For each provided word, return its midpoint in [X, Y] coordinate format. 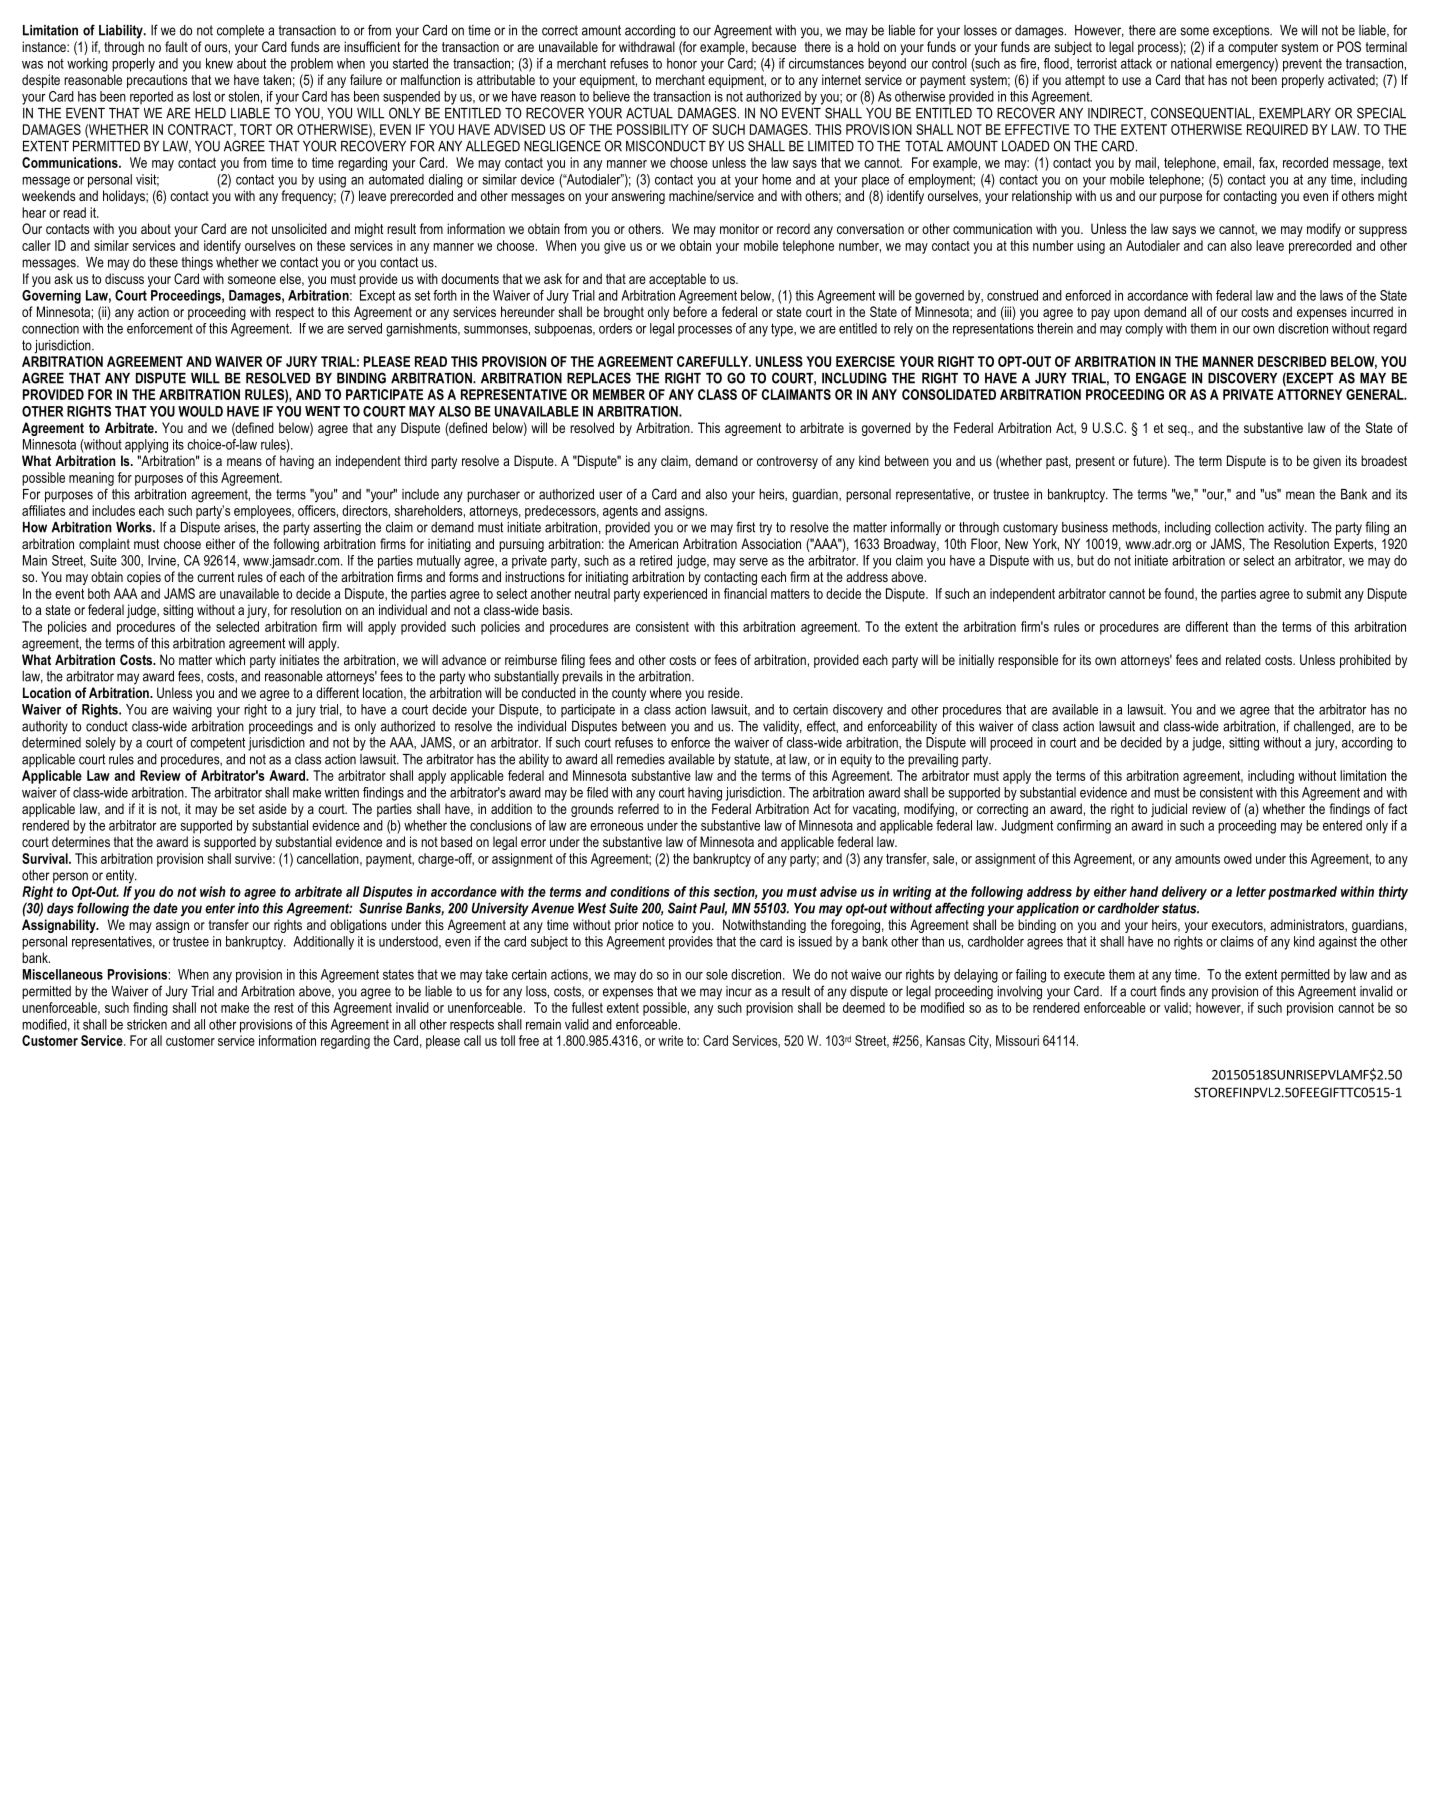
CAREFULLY [714, 361]
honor [682, 63]
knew [219, 63]
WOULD [200, 411]
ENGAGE [1161, 378]
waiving [192, 711]
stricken [147, 1024]
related [1243, 659]
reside [725, 692]
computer [1253, 48]
